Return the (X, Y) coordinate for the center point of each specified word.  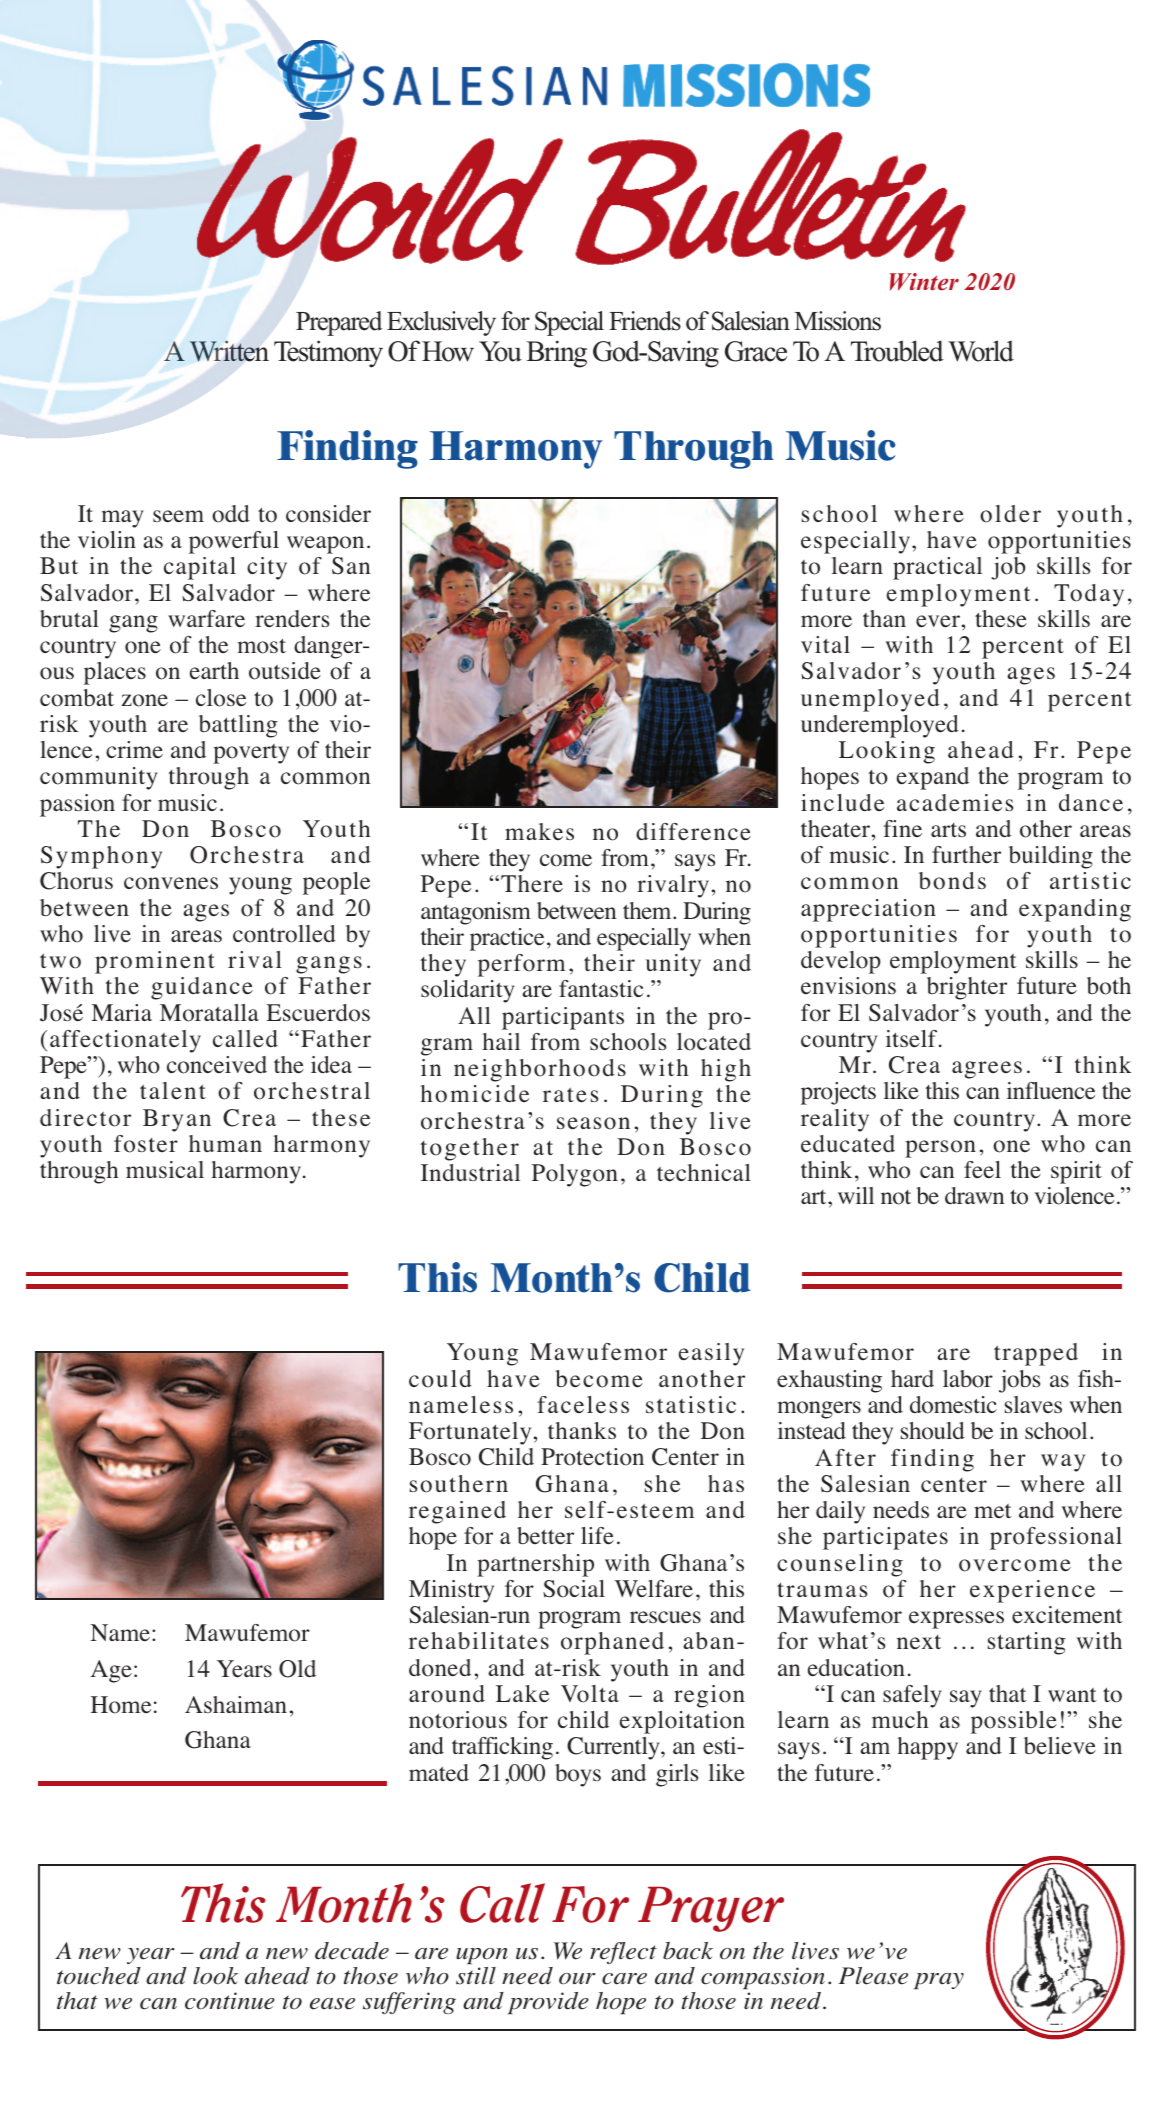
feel (982, 1170)
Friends (645, 321)
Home (121, 1705)
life (597, 1536)
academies (955, 803)
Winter (924, 282)
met (993, 1511)
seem (178, 516)
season (593, 1123)
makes (539, 831)
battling (238, 726)
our (577, 1979)
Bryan (177, 1120)
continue (230, 2001)
